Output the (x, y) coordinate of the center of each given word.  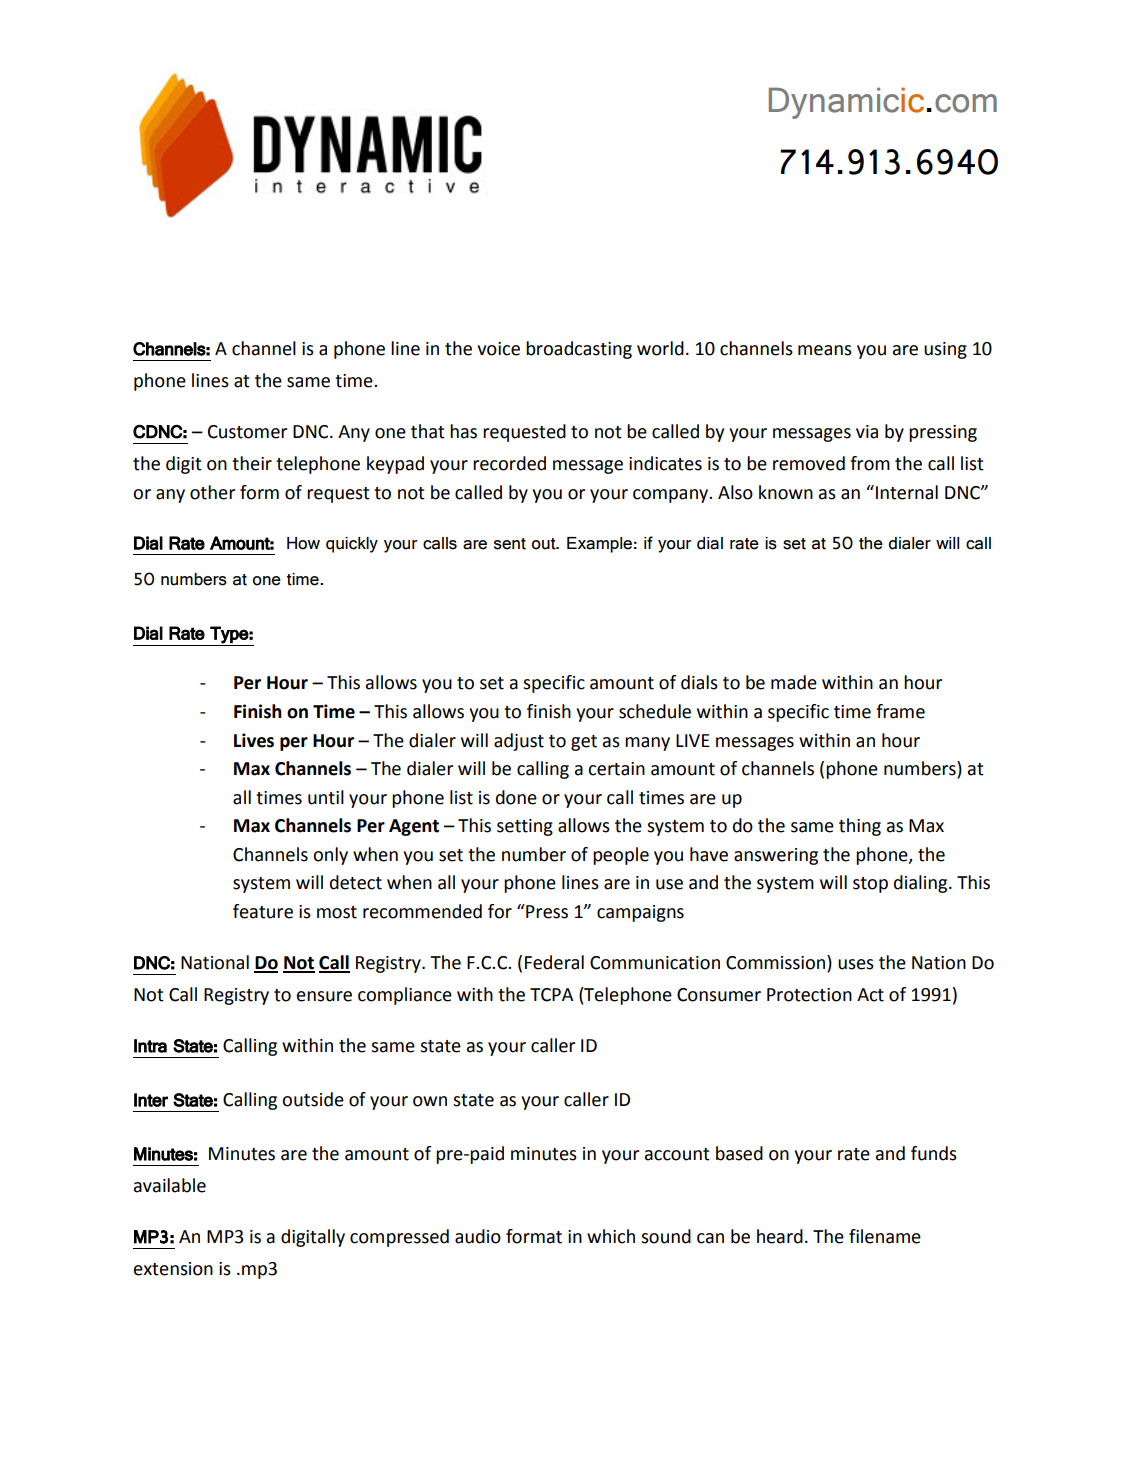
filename (885, 1236)
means (825, 350)
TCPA (551, 995)
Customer (247, 432)
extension (173, 1269)
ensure (324, 996)
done (516, 797)
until (326, 797)
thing (860, 827)
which (611, 1236)
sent (510, 544)
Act (870, 995)
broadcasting (579, 350)
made (794, 682)
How (303, 543)
